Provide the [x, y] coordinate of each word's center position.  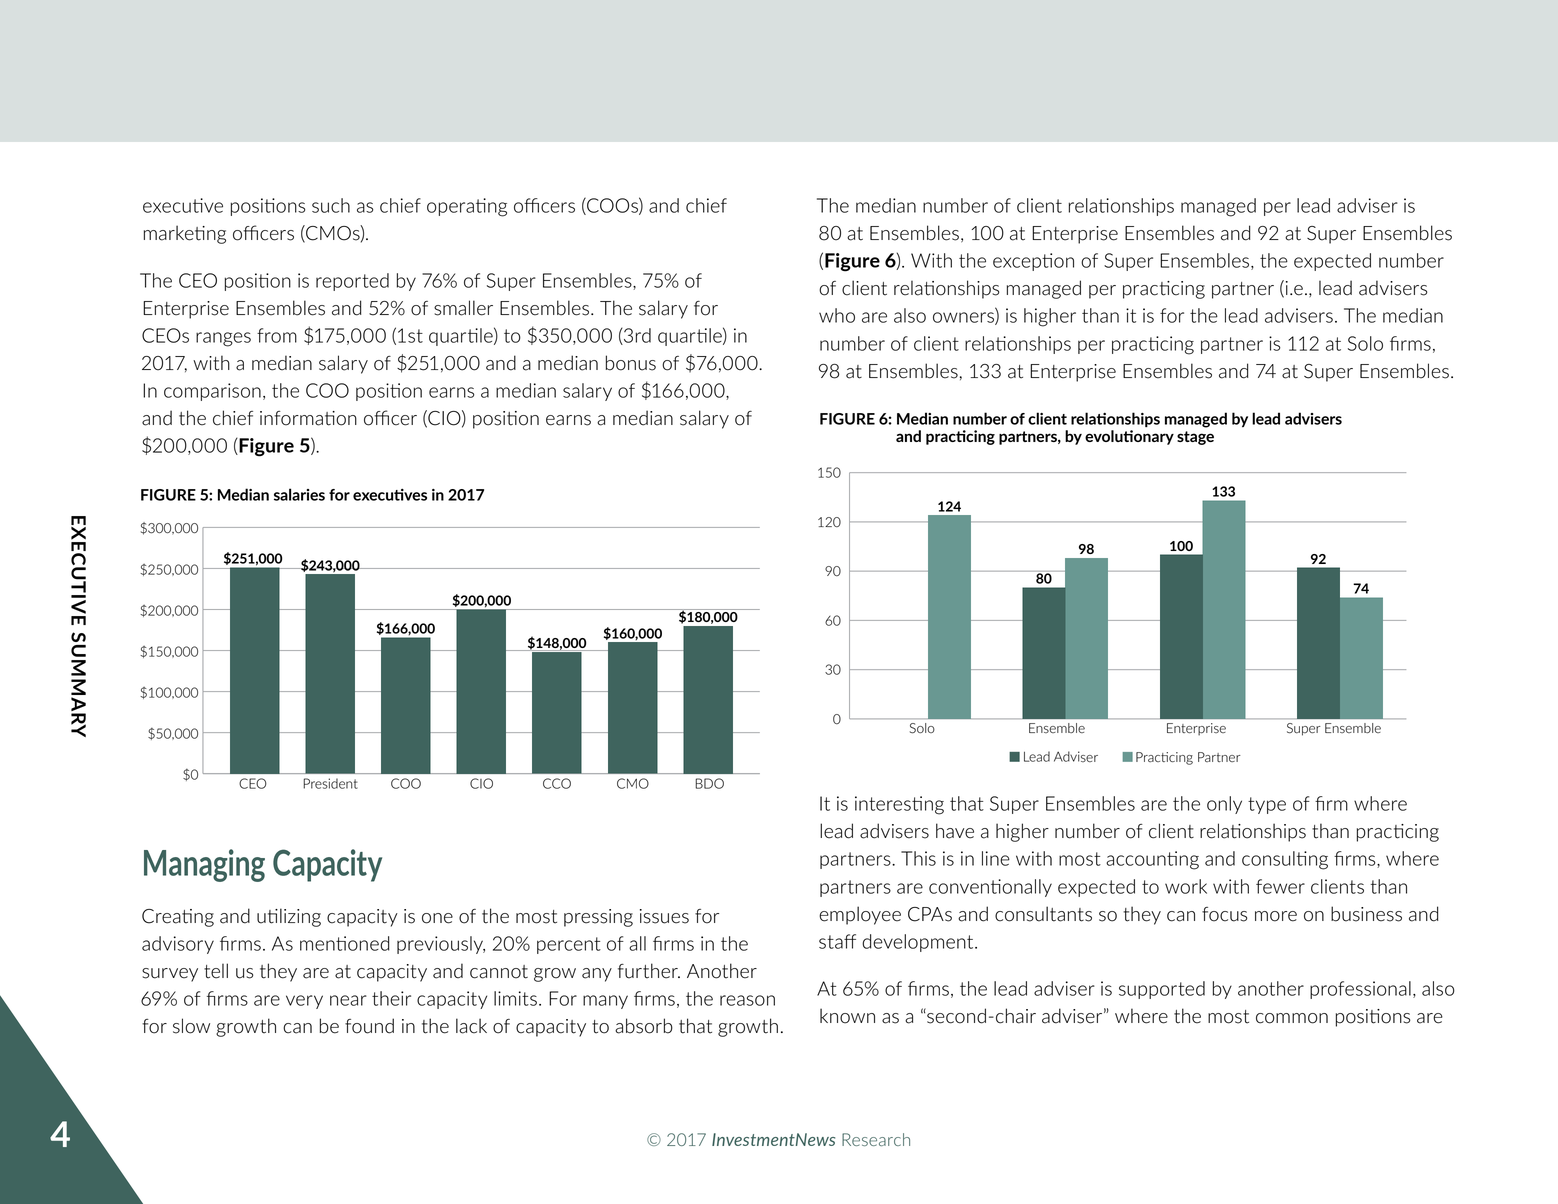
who [837, 315]
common [1292, 1018]
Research [876, 1139]
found [369, 1026]
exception [1033, 262]
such [331, 205]
